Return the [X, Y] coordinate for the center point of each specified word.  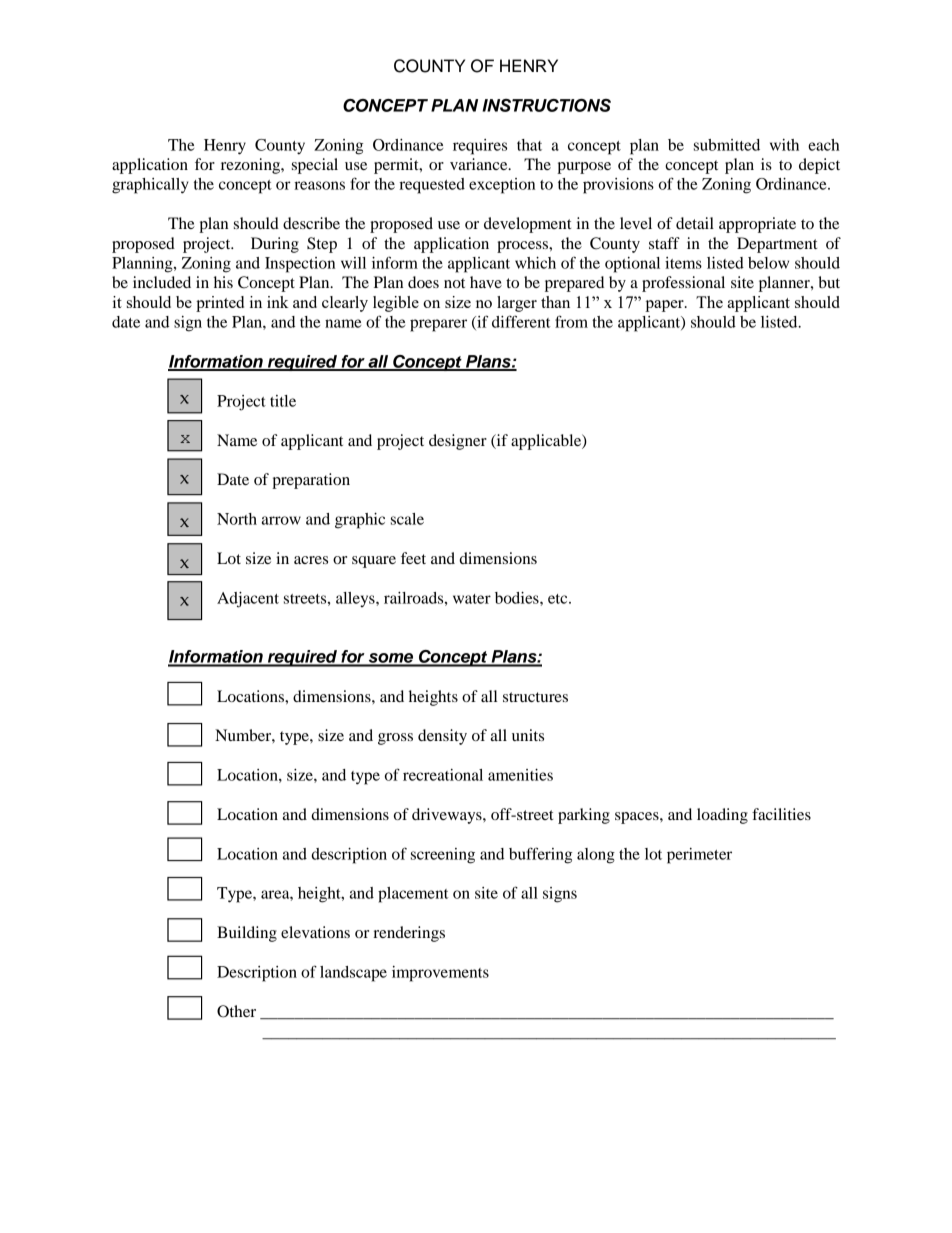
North [237, 519]
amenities [520, 775]
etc [559, 599]
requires [480, 147]
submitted [727, 145]
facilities [781, 814]
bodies [518, 598]
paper [665, 306]
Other [236, 1011]
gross [395, 739]
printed [220, 304]
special [315, 166]
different [521, 321]
